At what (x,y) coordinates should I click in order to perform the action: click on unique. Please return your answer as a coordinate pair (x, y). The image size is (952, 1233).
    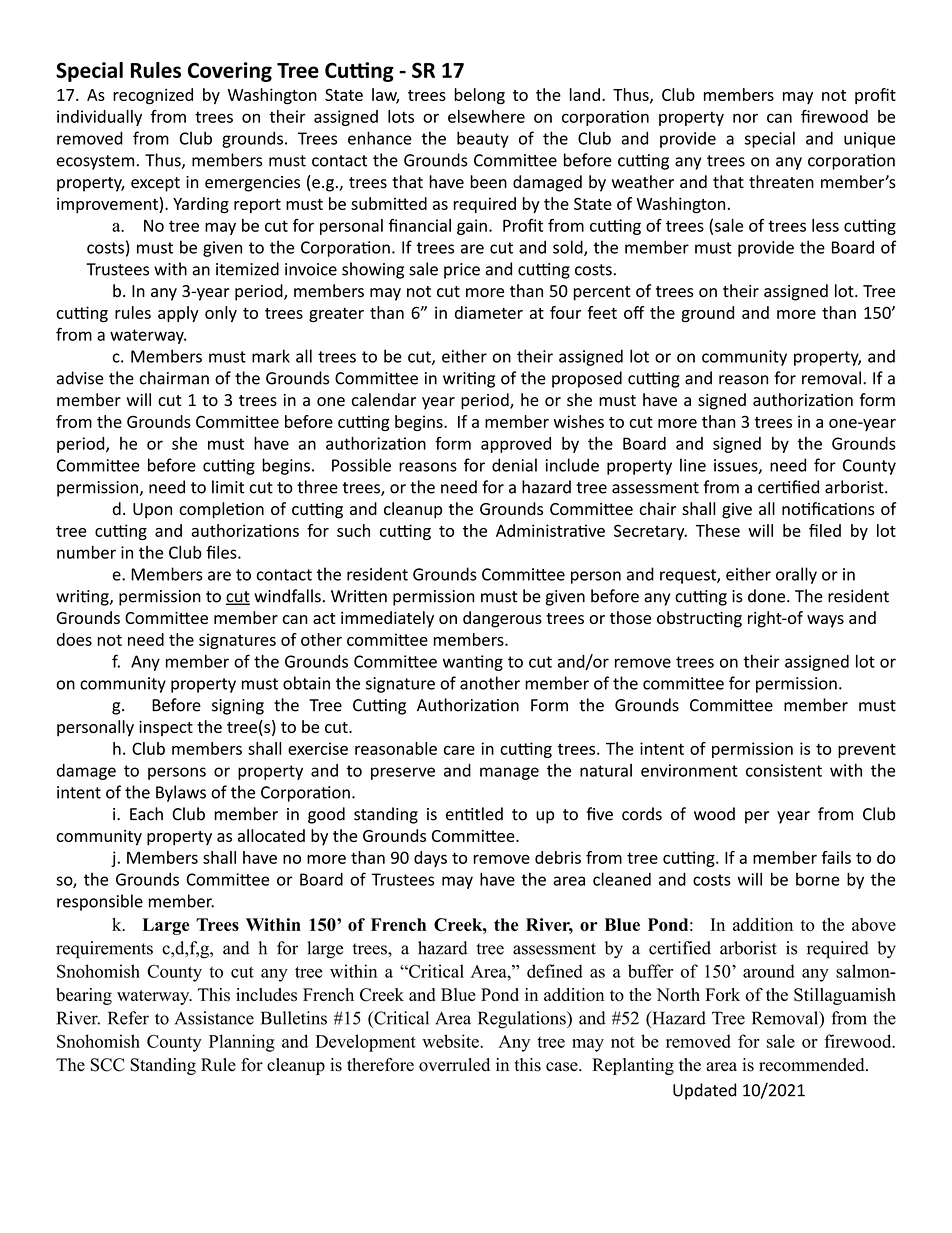
    Looking at the image, I should click on (869, 140).
